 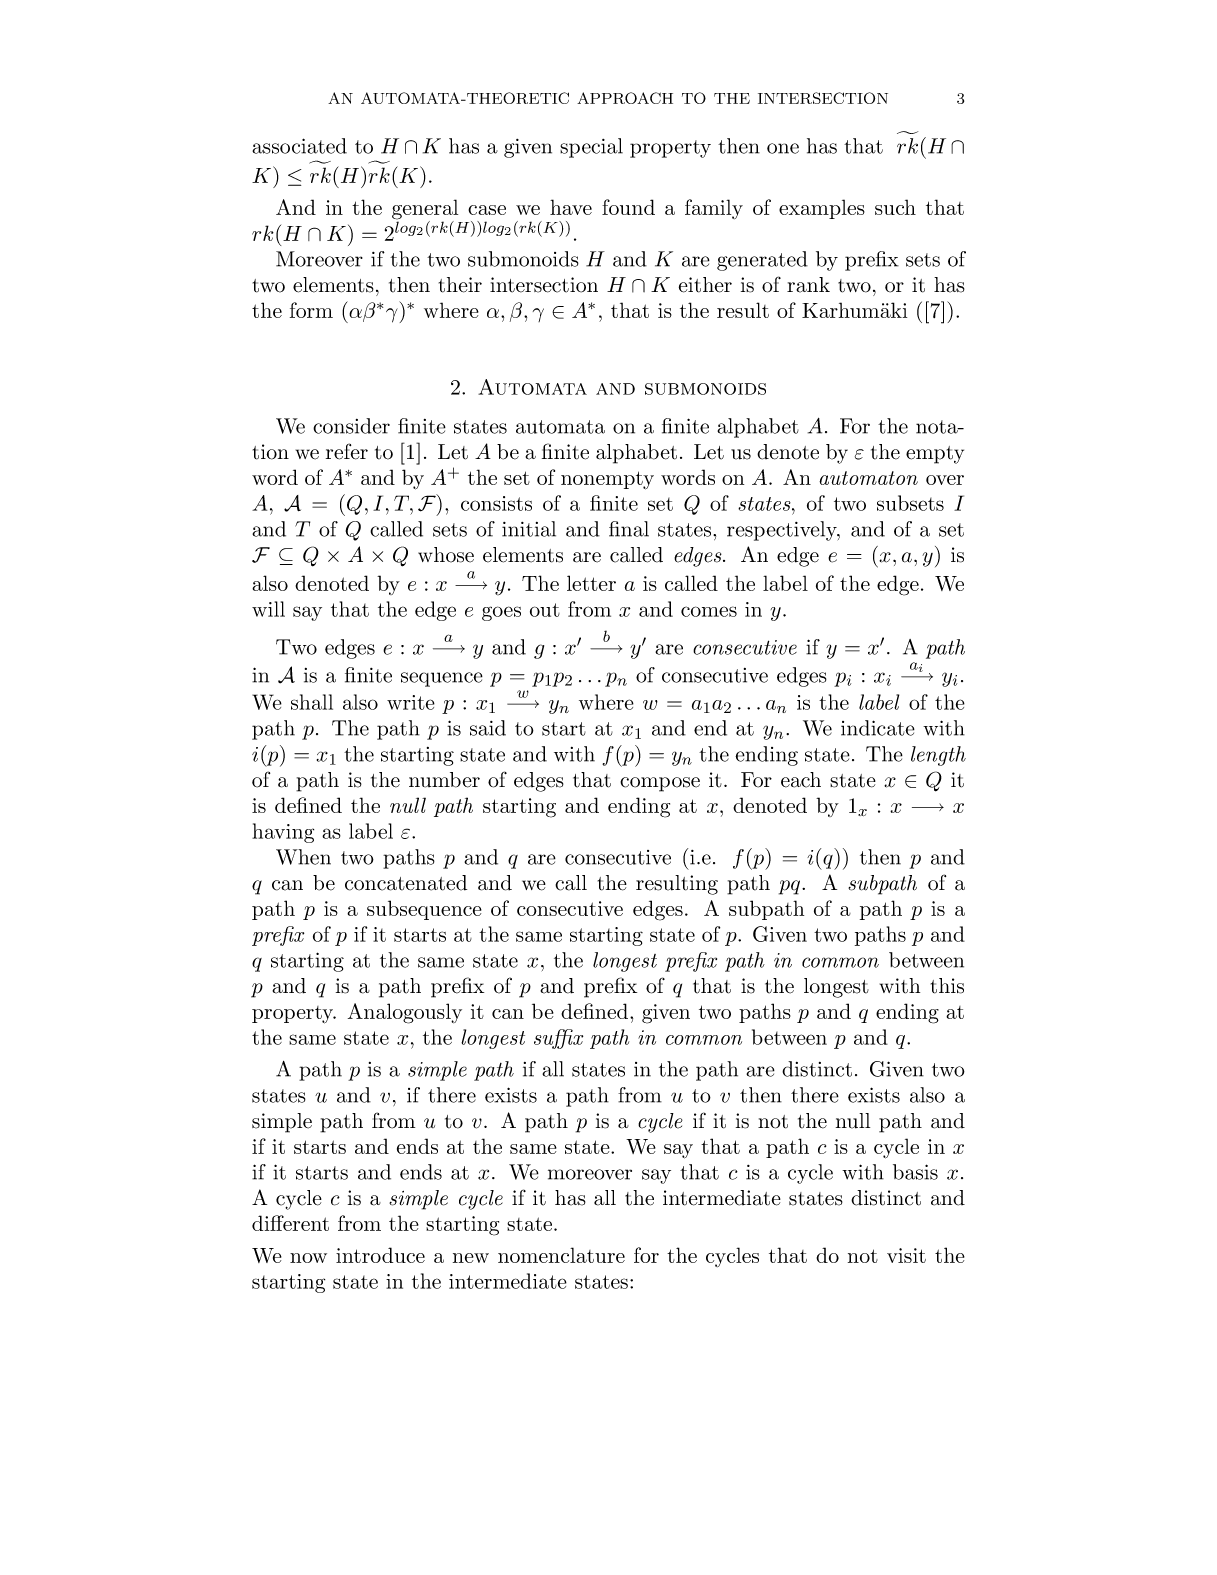 What do you see at coordinates (801, 780) in the screenshot?
I see `each` at bounding box center [801, 780].
